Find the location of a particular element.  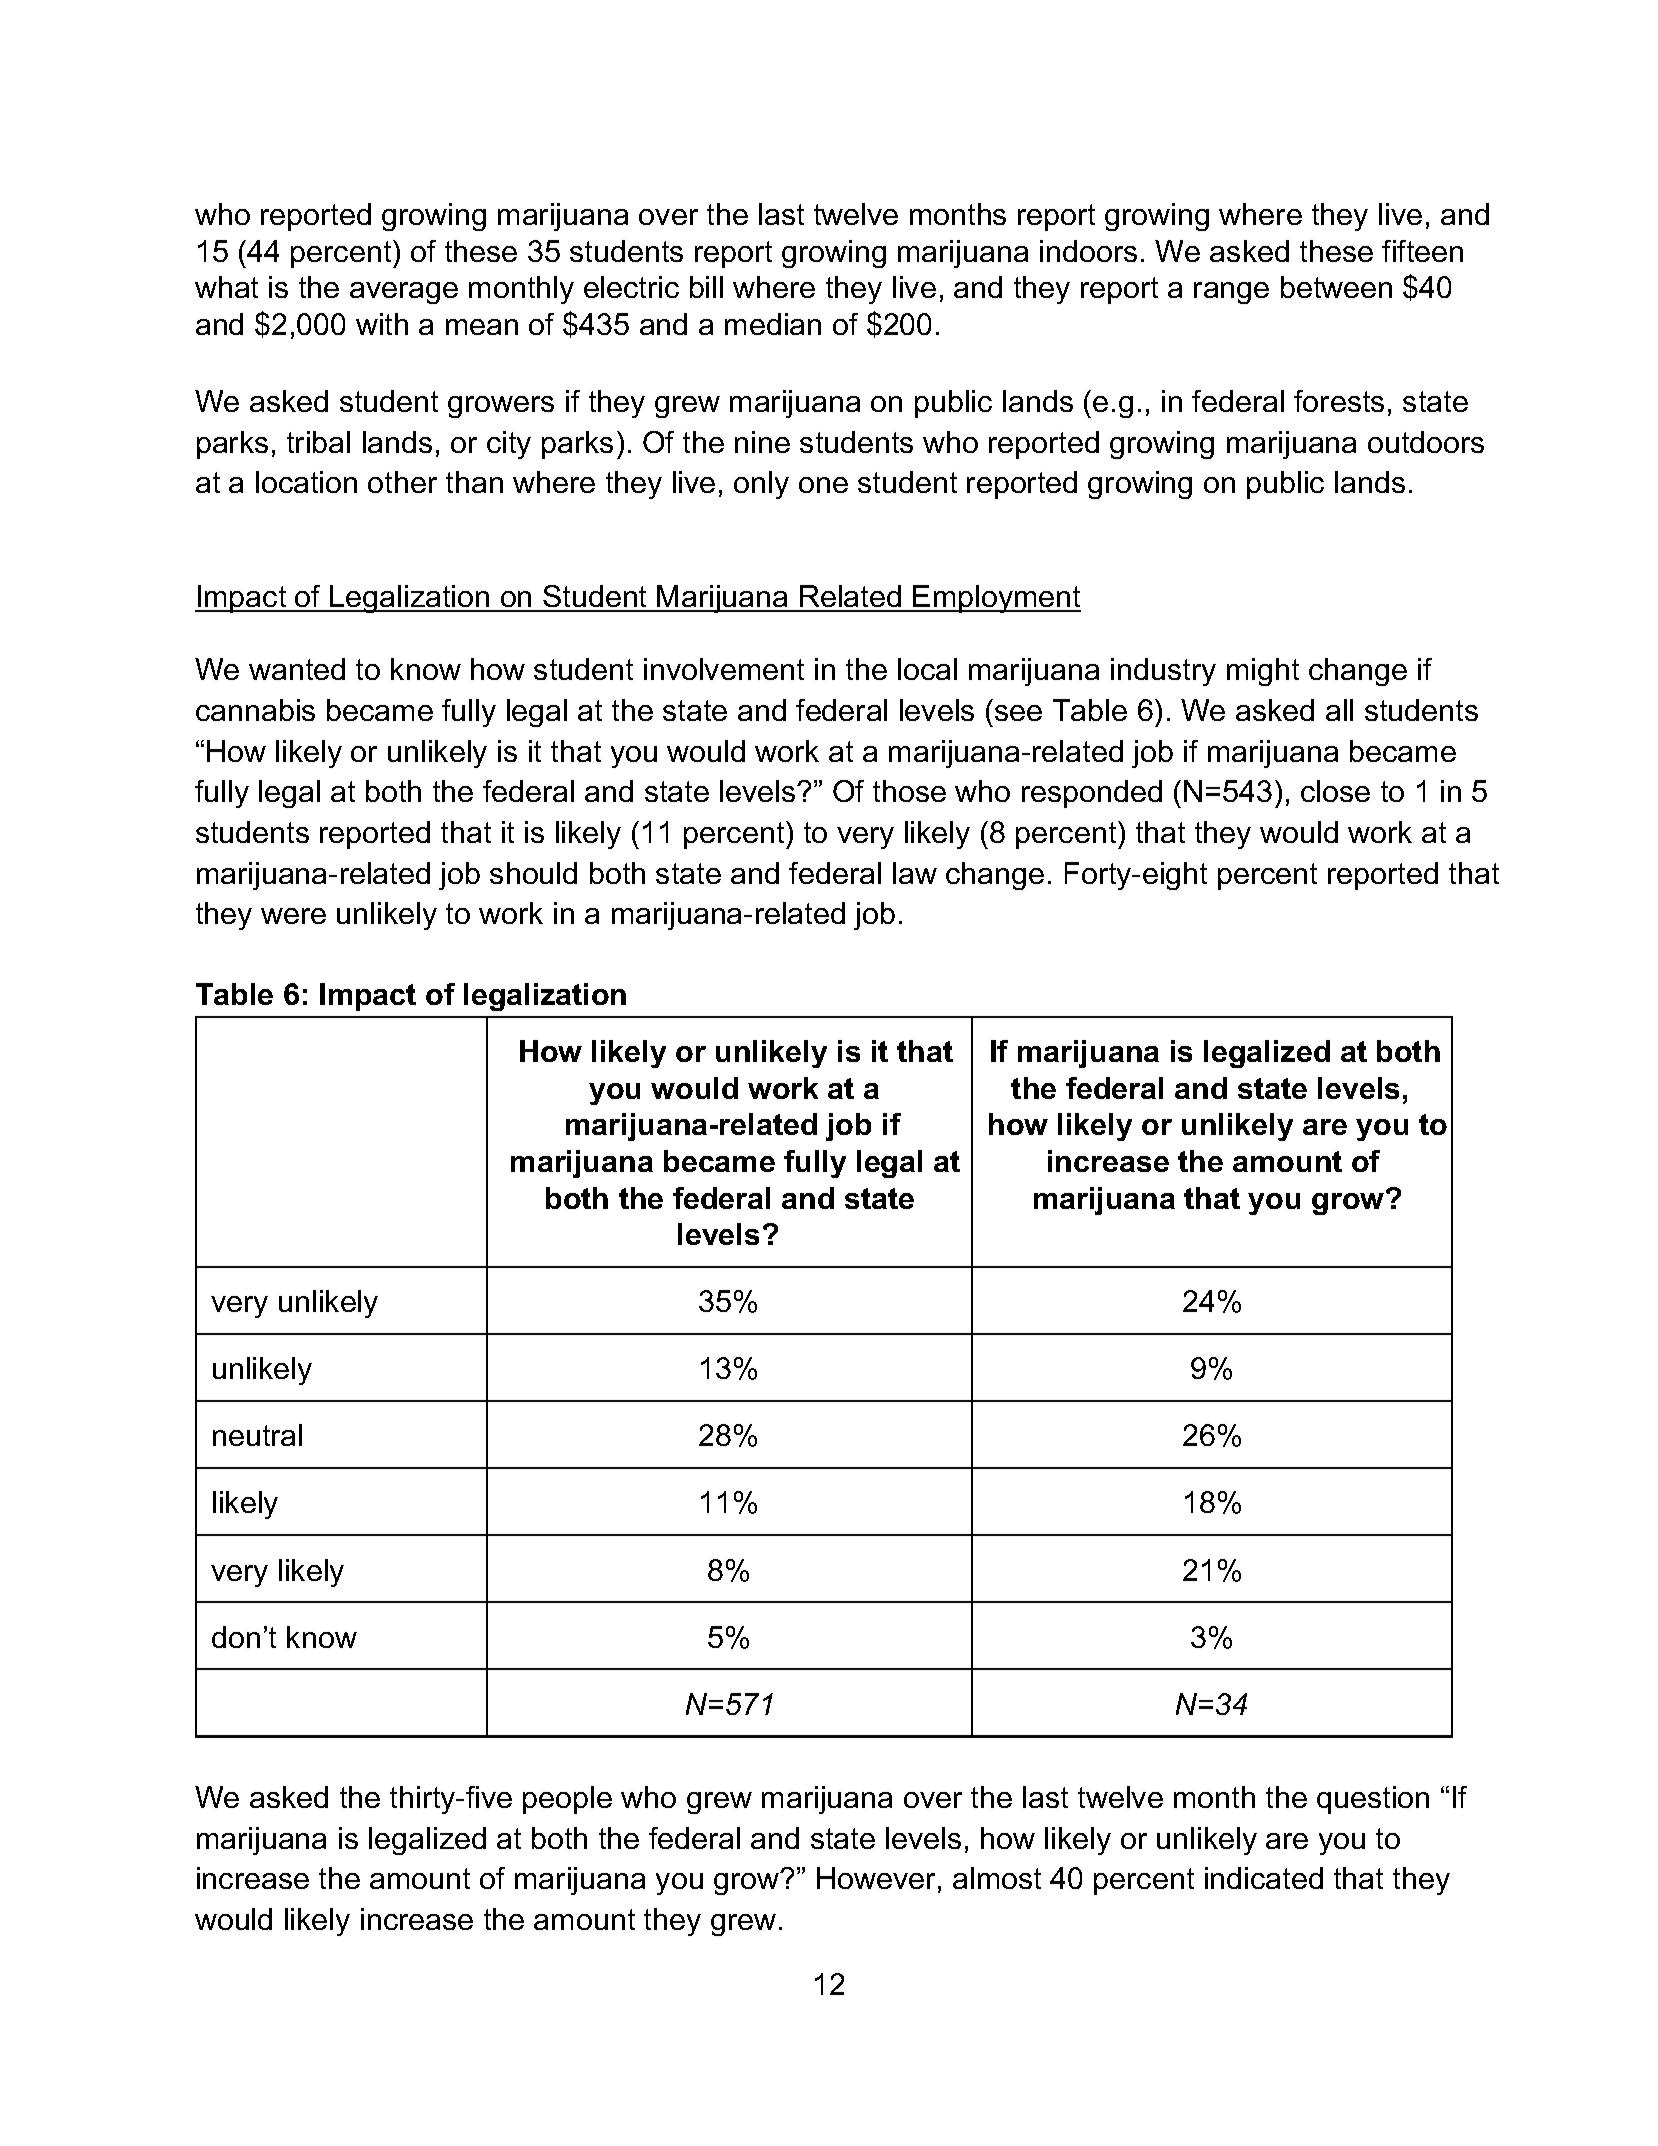

wanted is located at coordinates (297, 669).
